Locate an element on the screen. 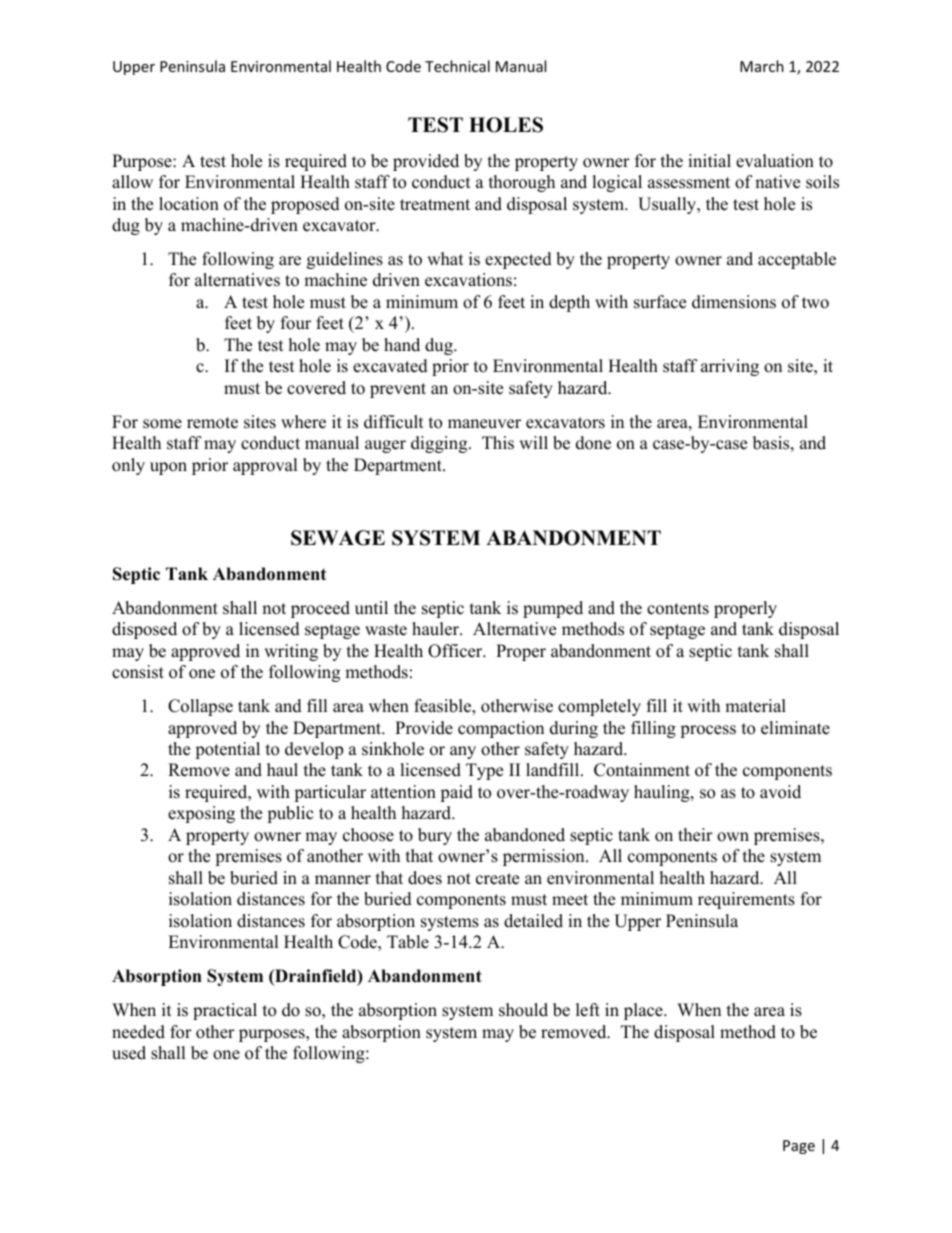 The image size is (952, 1233). exposing is located at coordinates (201, 814).
